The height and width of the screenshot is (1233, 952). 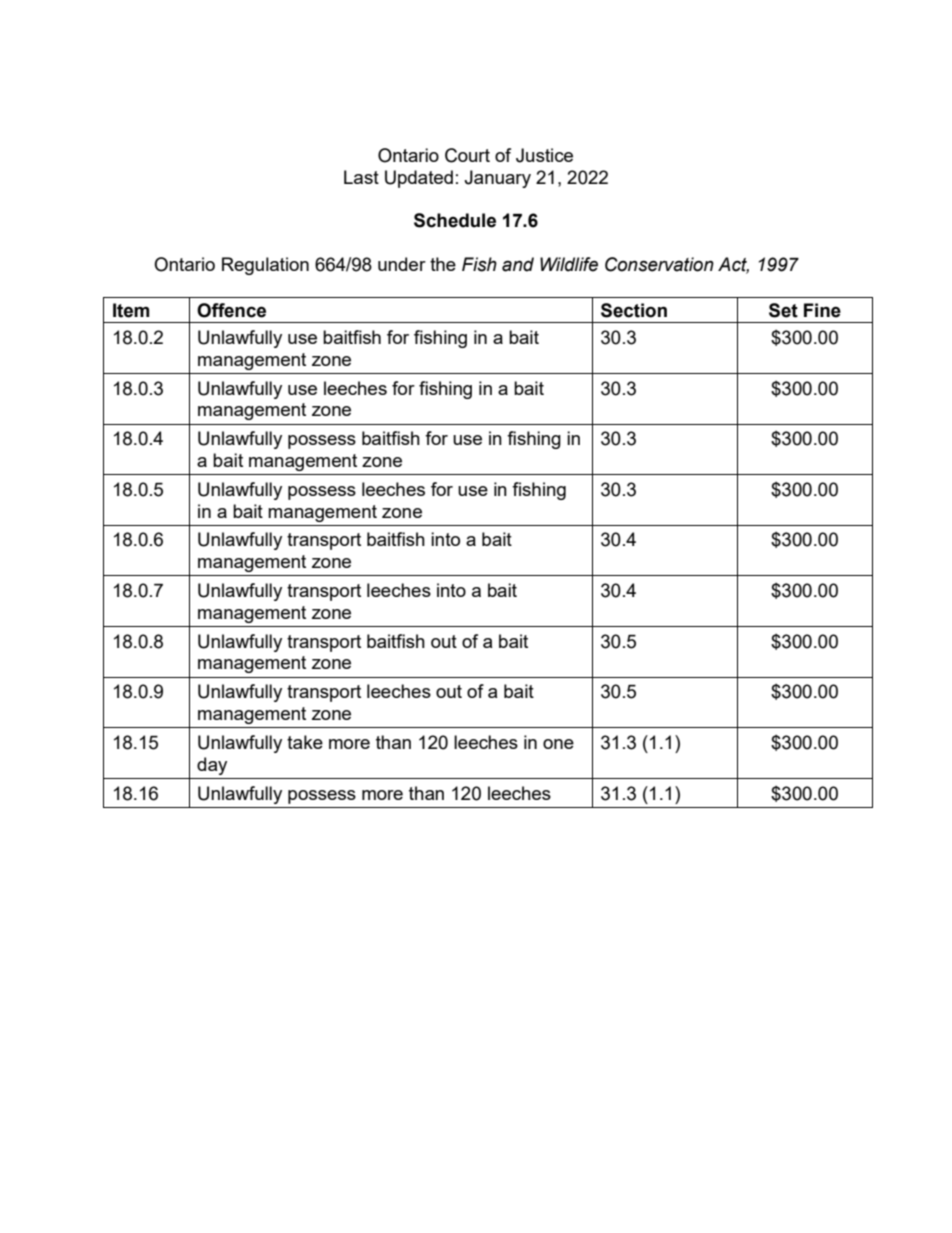 What do you see at coordinates (361, 177) in the screenshot?
I see `Last` at bounding box center [361, 177].
